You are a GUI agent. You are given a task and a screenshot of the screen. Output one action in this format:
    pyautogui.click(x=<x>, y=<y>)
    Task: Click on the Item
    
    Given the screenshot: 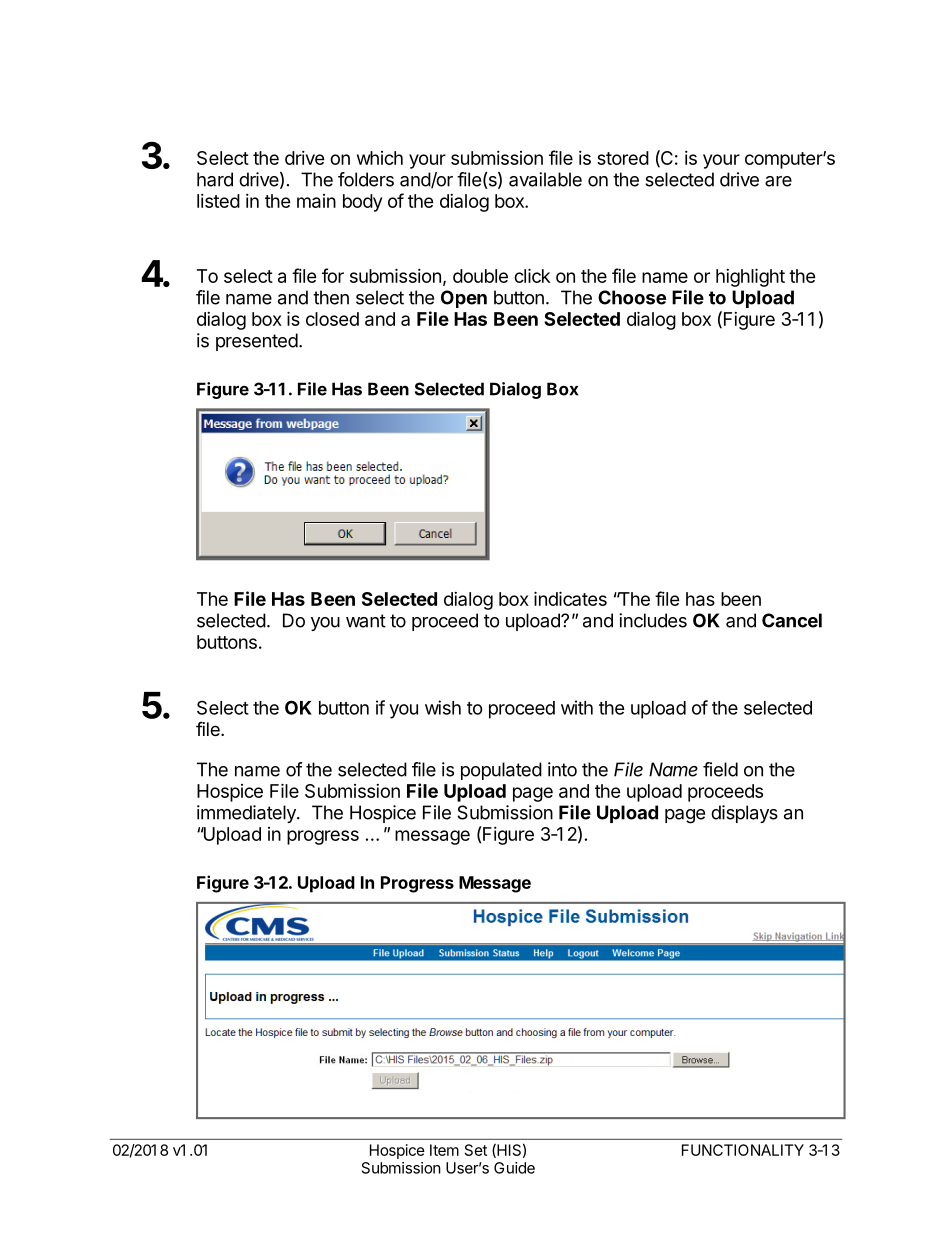 What is the action you would take?
    pyautogui.click(x=444, y=1150)
